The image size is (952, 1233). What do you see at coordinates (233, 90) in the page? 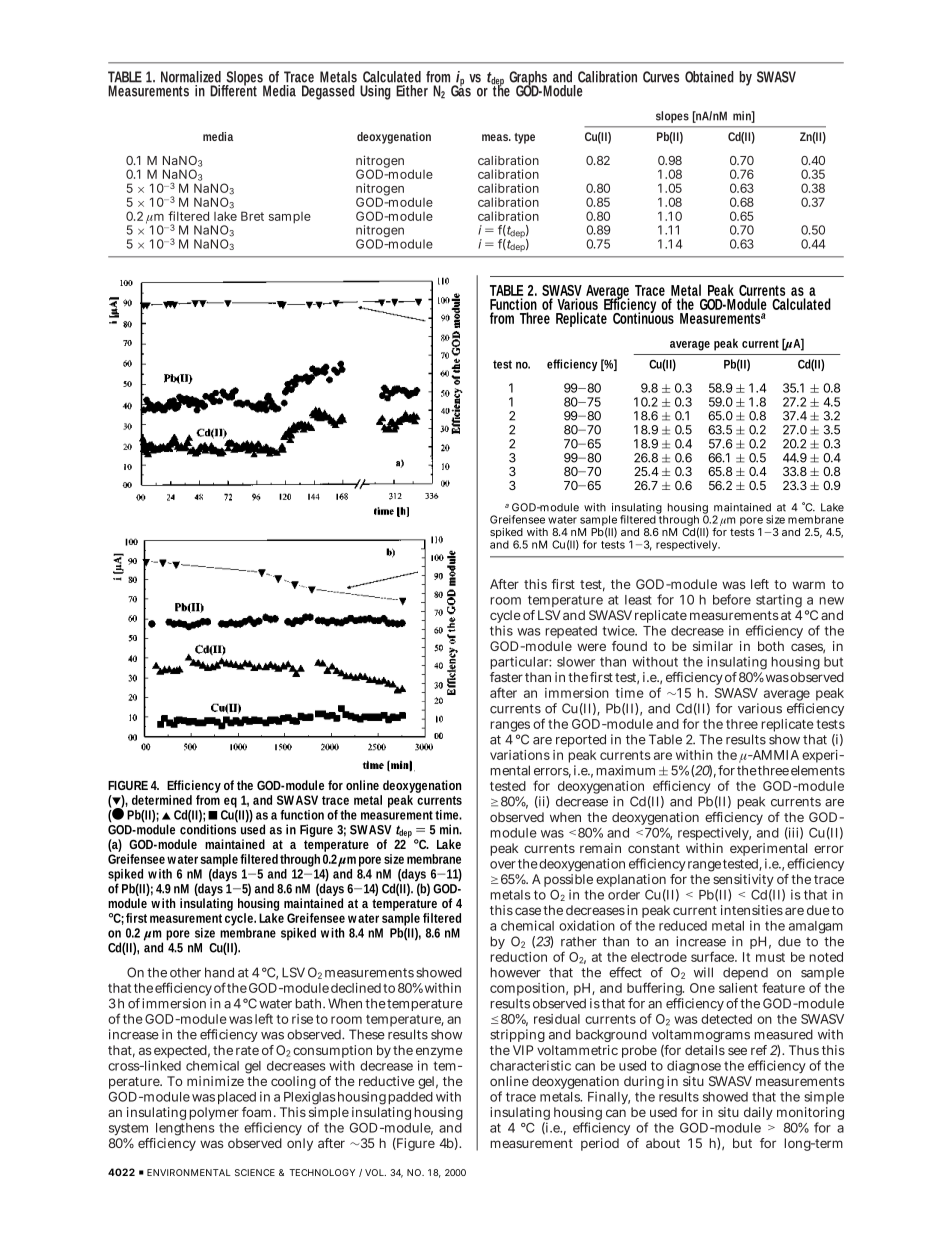
I see `Different` at bounding box center [233, 90].
